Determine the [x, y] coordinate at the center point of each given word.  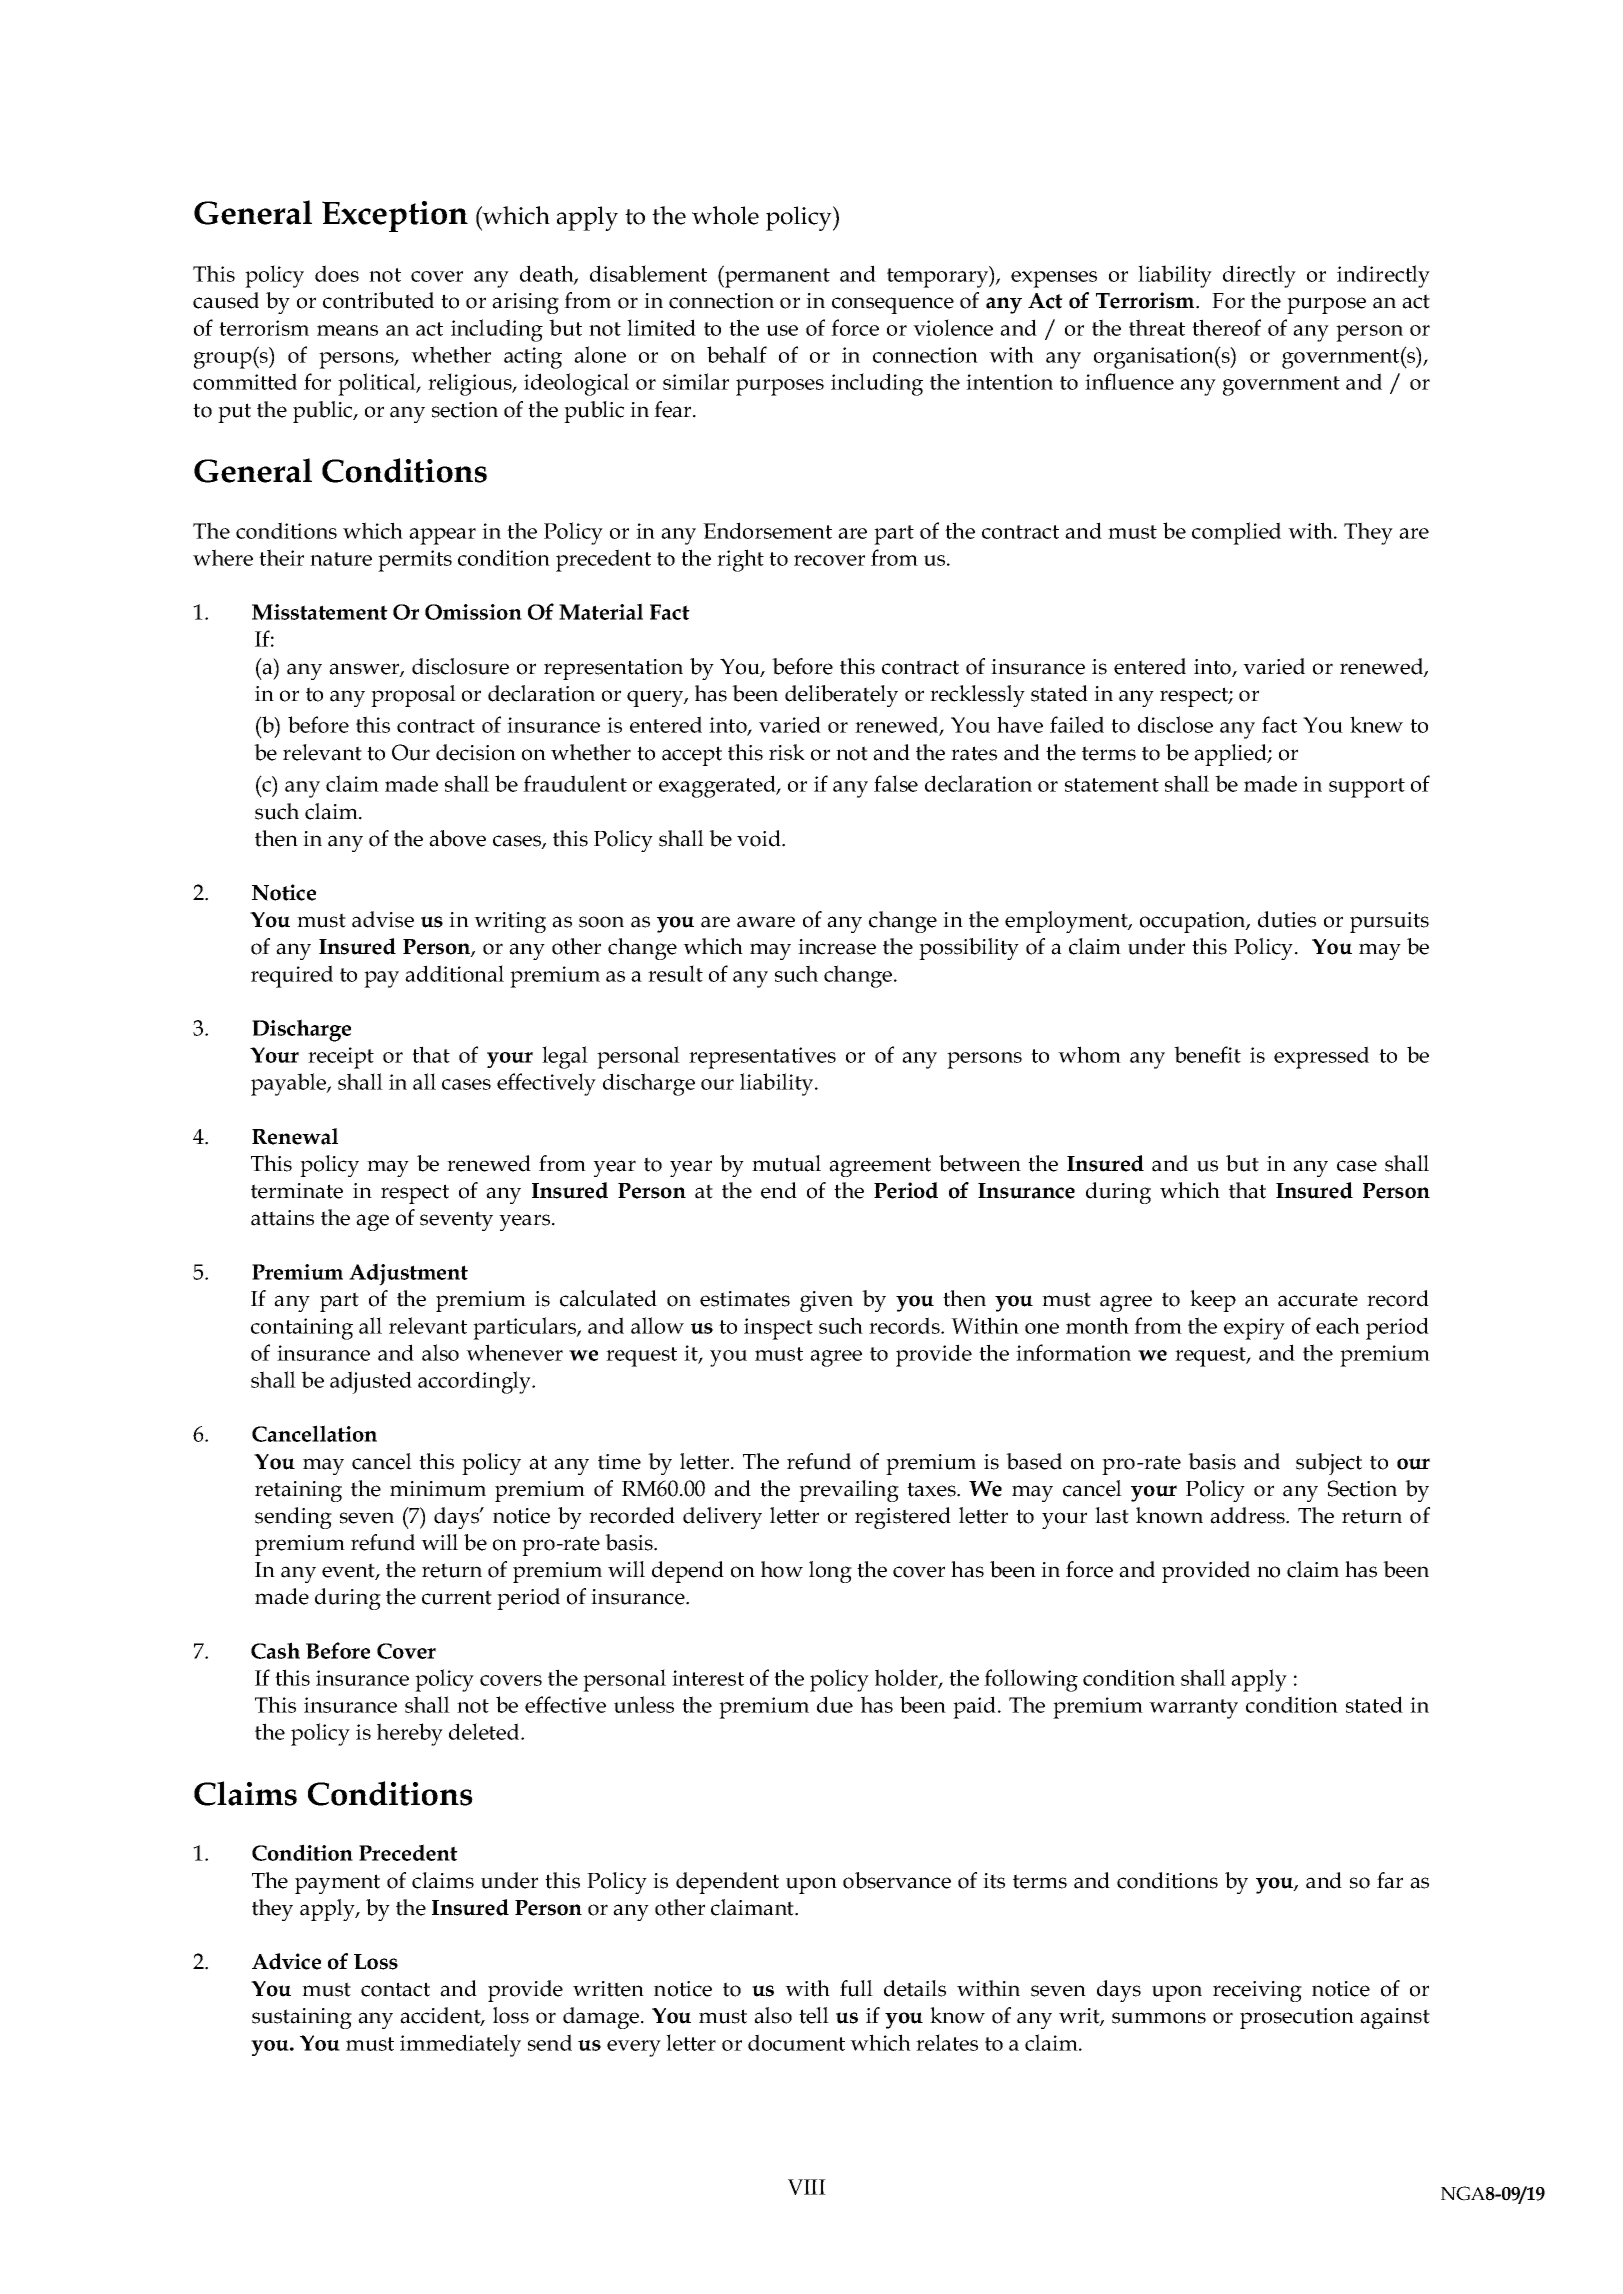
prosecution [1297, 2018]
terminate [297, 1191]
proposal [413, 696]
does [337, 273]
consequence [893, 305]
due [835, 1704]
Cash [275, 1650]
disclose [1175, 724]
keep [1213, 1301]
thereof [1226, 327]
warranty [1193, 1709]
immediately [460, 2045]
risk [787, 752]
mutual [786, 1163]
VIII [807, 2187]
